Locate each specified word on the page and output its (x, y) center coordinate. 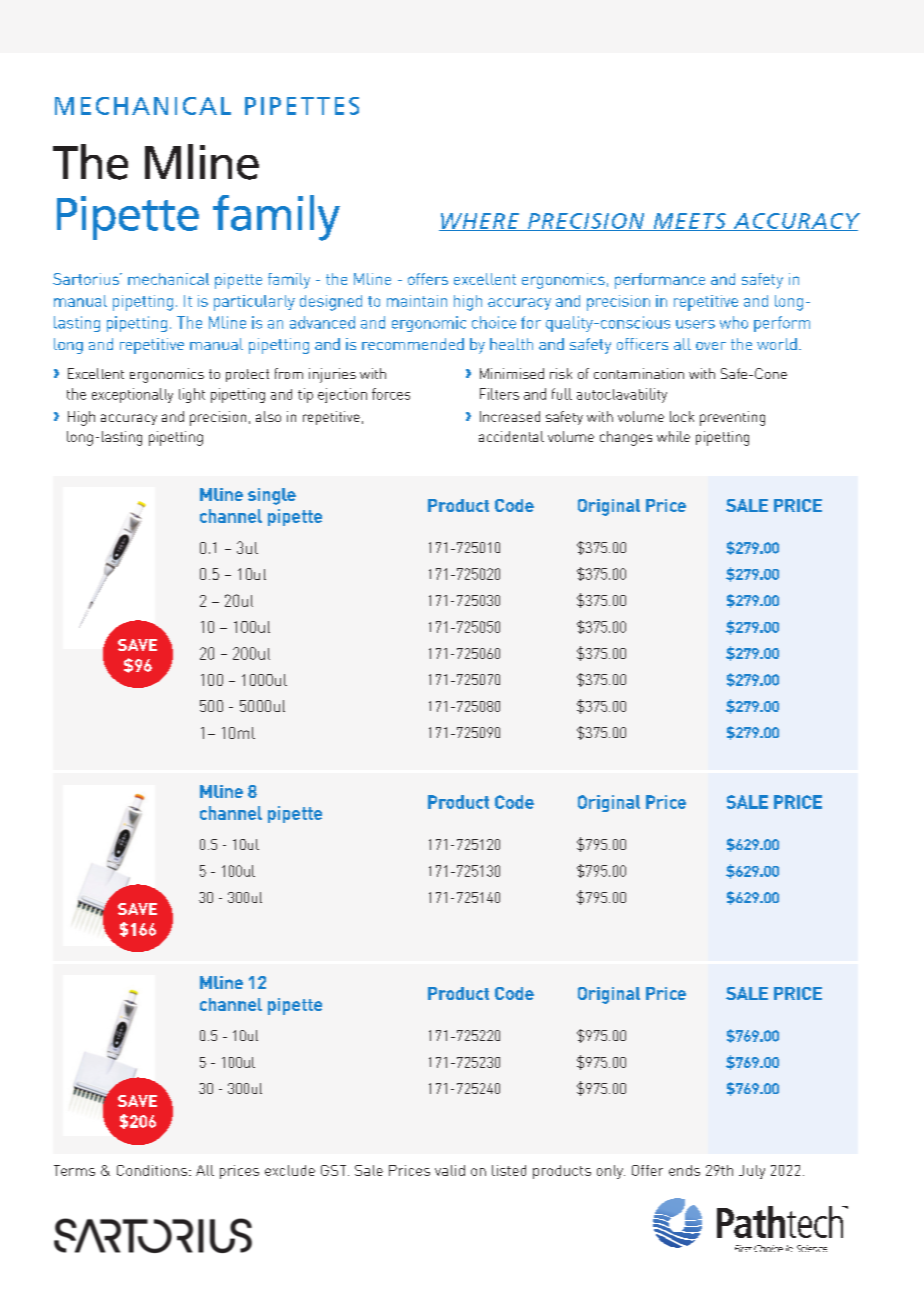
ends (684, 1170)
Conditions (152, 1170)
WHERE (480, 222)
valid (450, 1170)
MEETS (689, 222)
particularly (254, 303)
